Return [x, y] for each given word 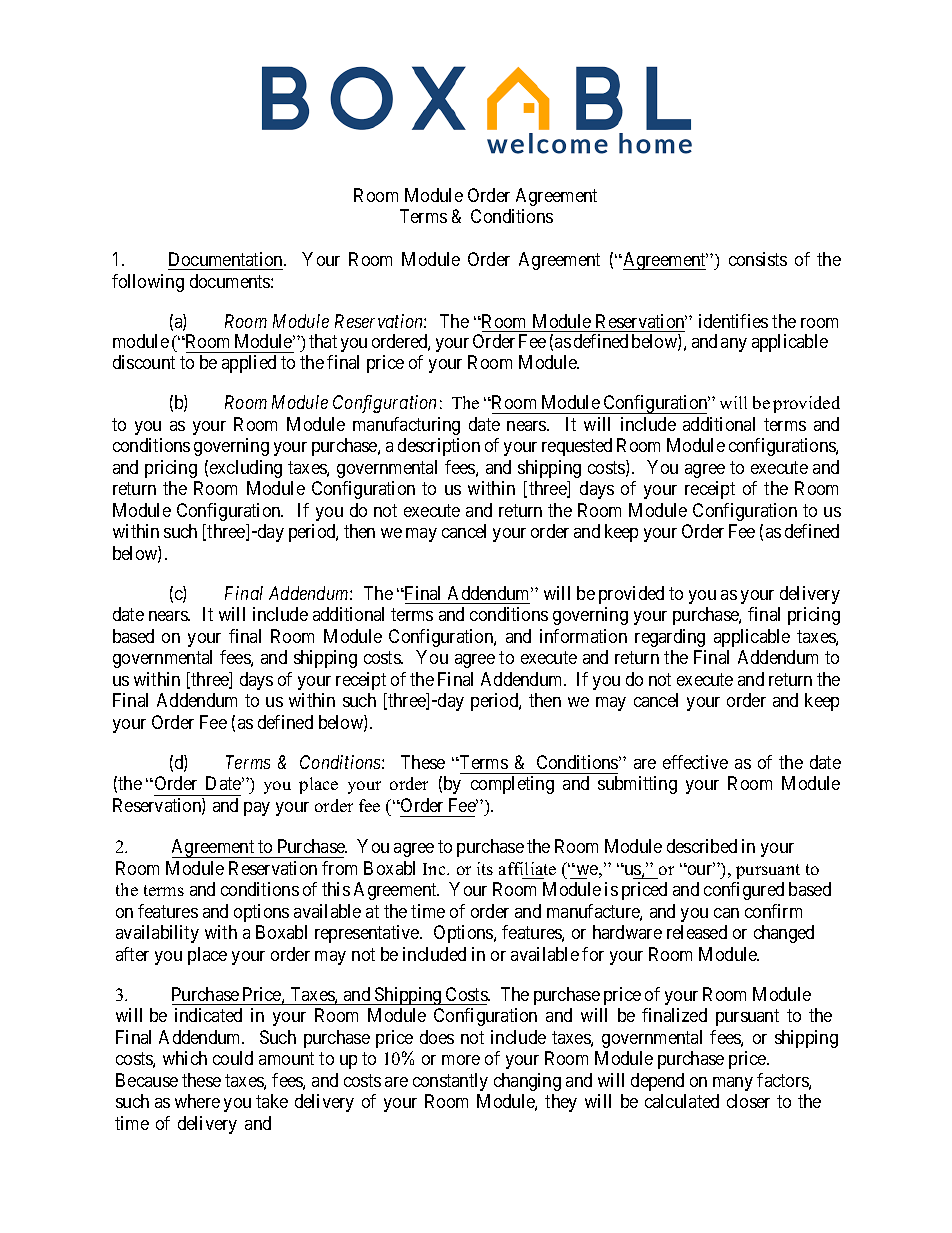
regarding [670, 638]
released [697, 932]
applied [249, 364]
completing [512, 785]
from [339, 868]
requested [577, 447]
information [583, 636]
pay [257, 809]
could [233, 1058]
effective [695, 762]
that [323, 341]
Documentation [227, 259]
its [485, 868]
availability [157, 934]
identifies [733, 321]
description [439, 447]
